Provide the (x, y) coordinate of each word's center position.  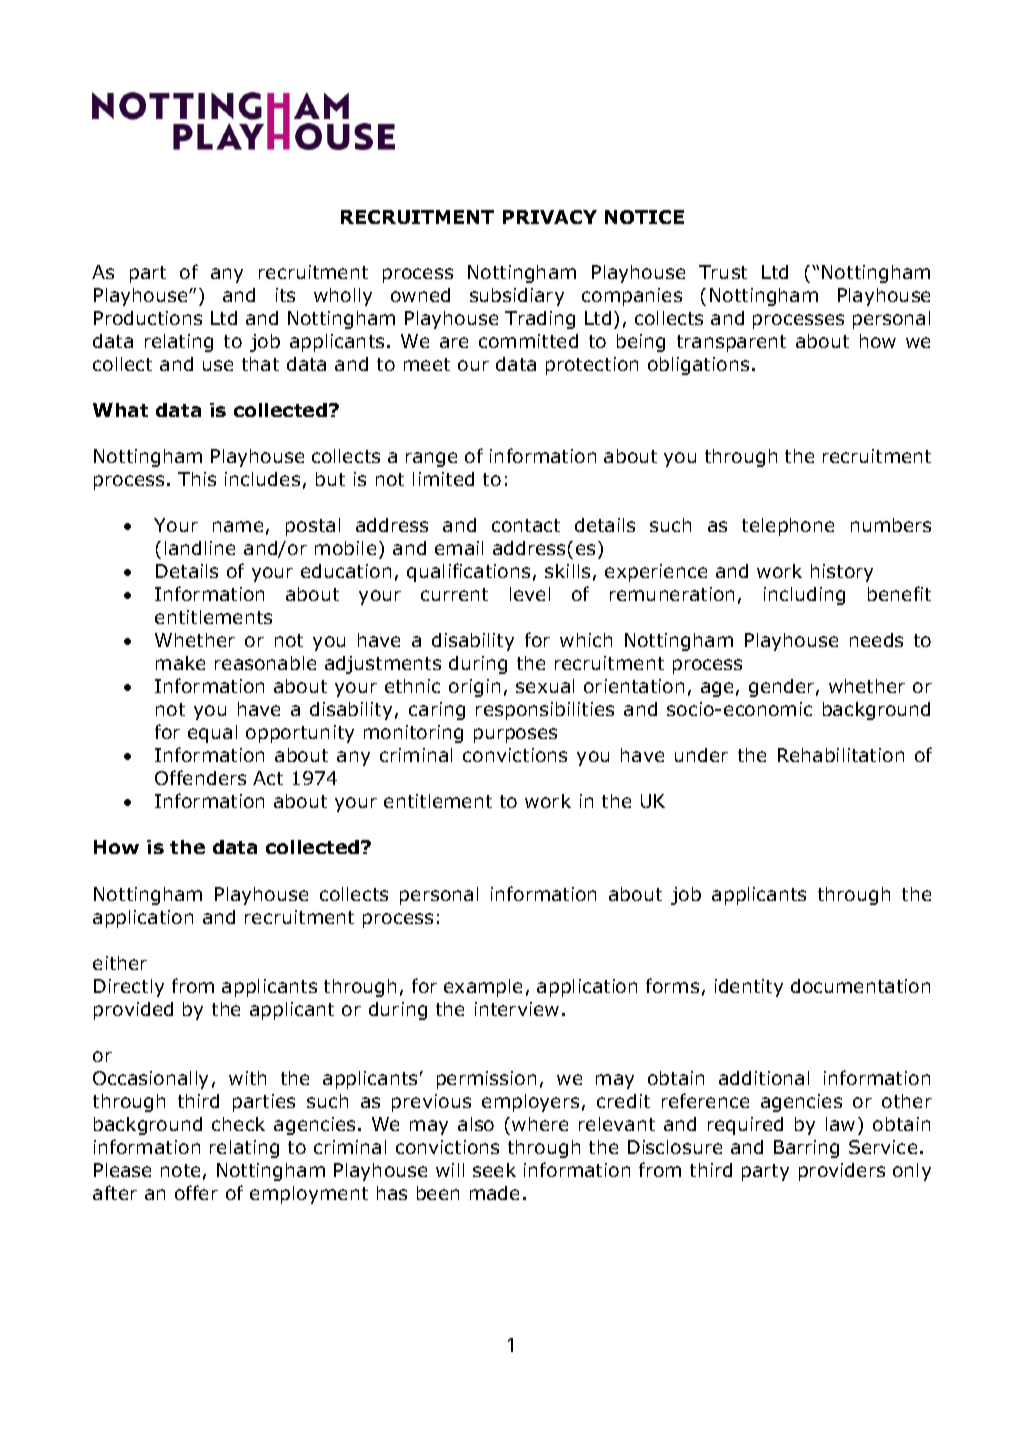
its (285, 295)
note (180, 1170)
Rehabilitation (841, 755)
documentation (860, 986)
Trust (723, 272)
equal (212, 734)
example (483, 988)
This (197, 479)
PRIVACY (550, 217)
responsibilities (545, 711)
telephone (788, 527)
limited (443, 479)
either (120, 963)
